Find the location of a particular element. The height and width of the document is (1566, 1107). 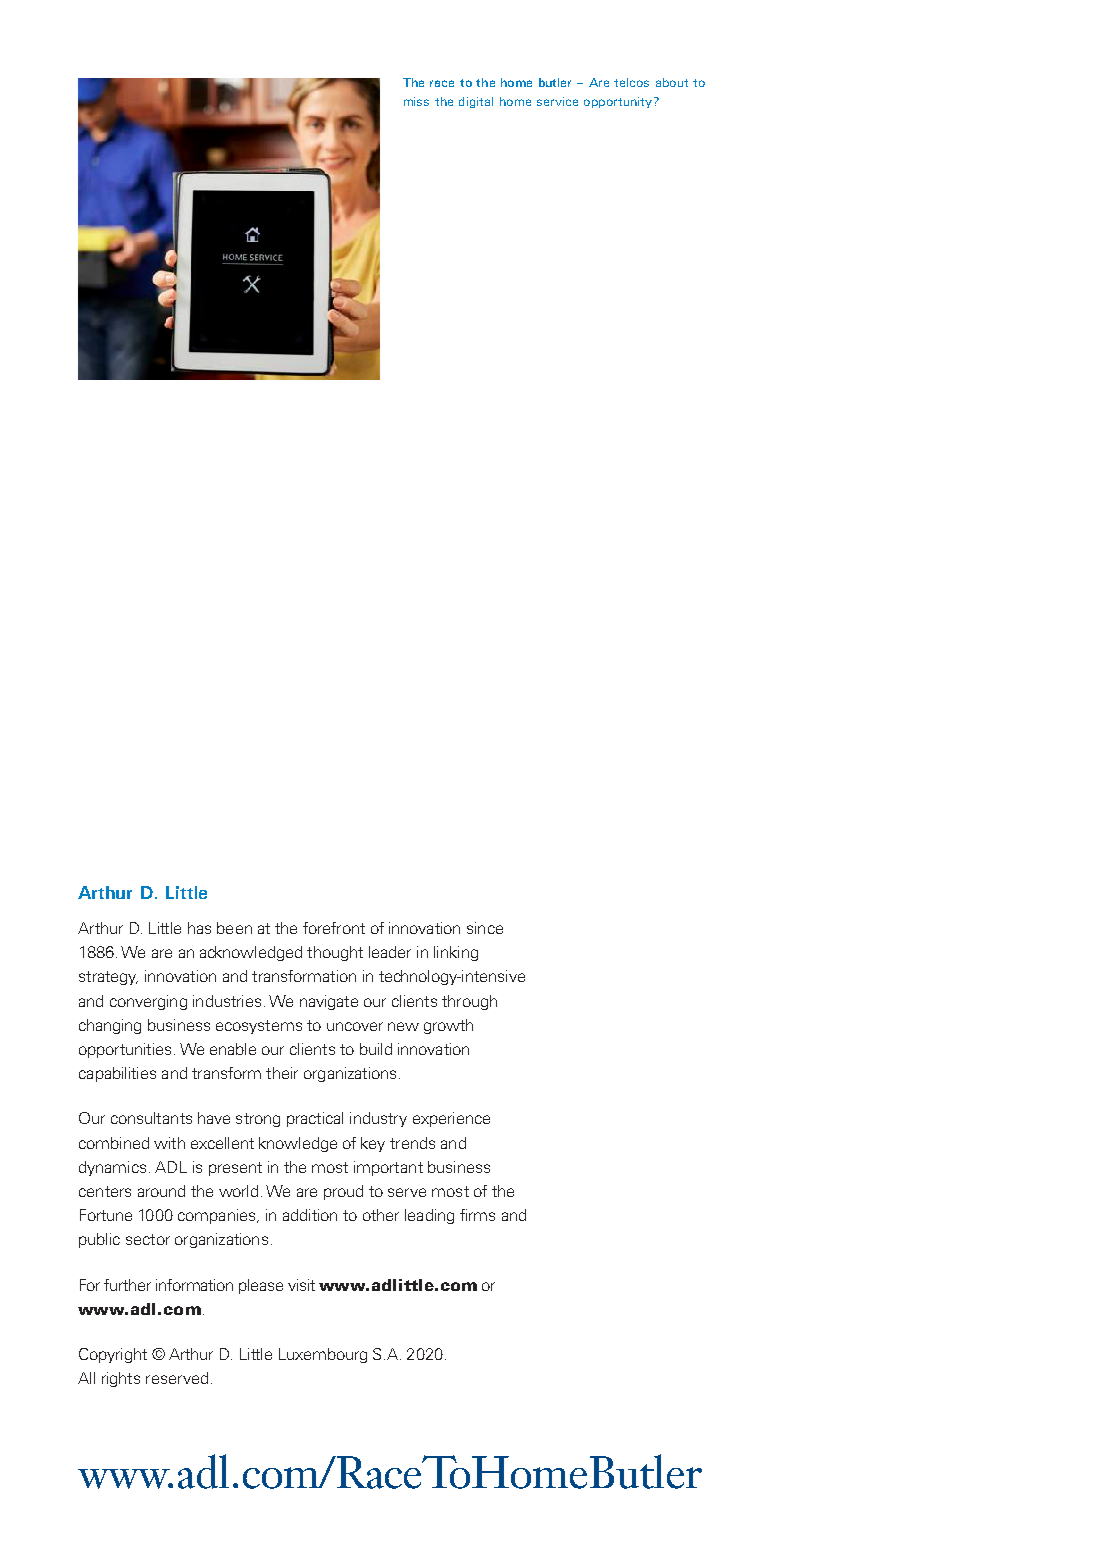

about is located at coordinates (672, 82).
